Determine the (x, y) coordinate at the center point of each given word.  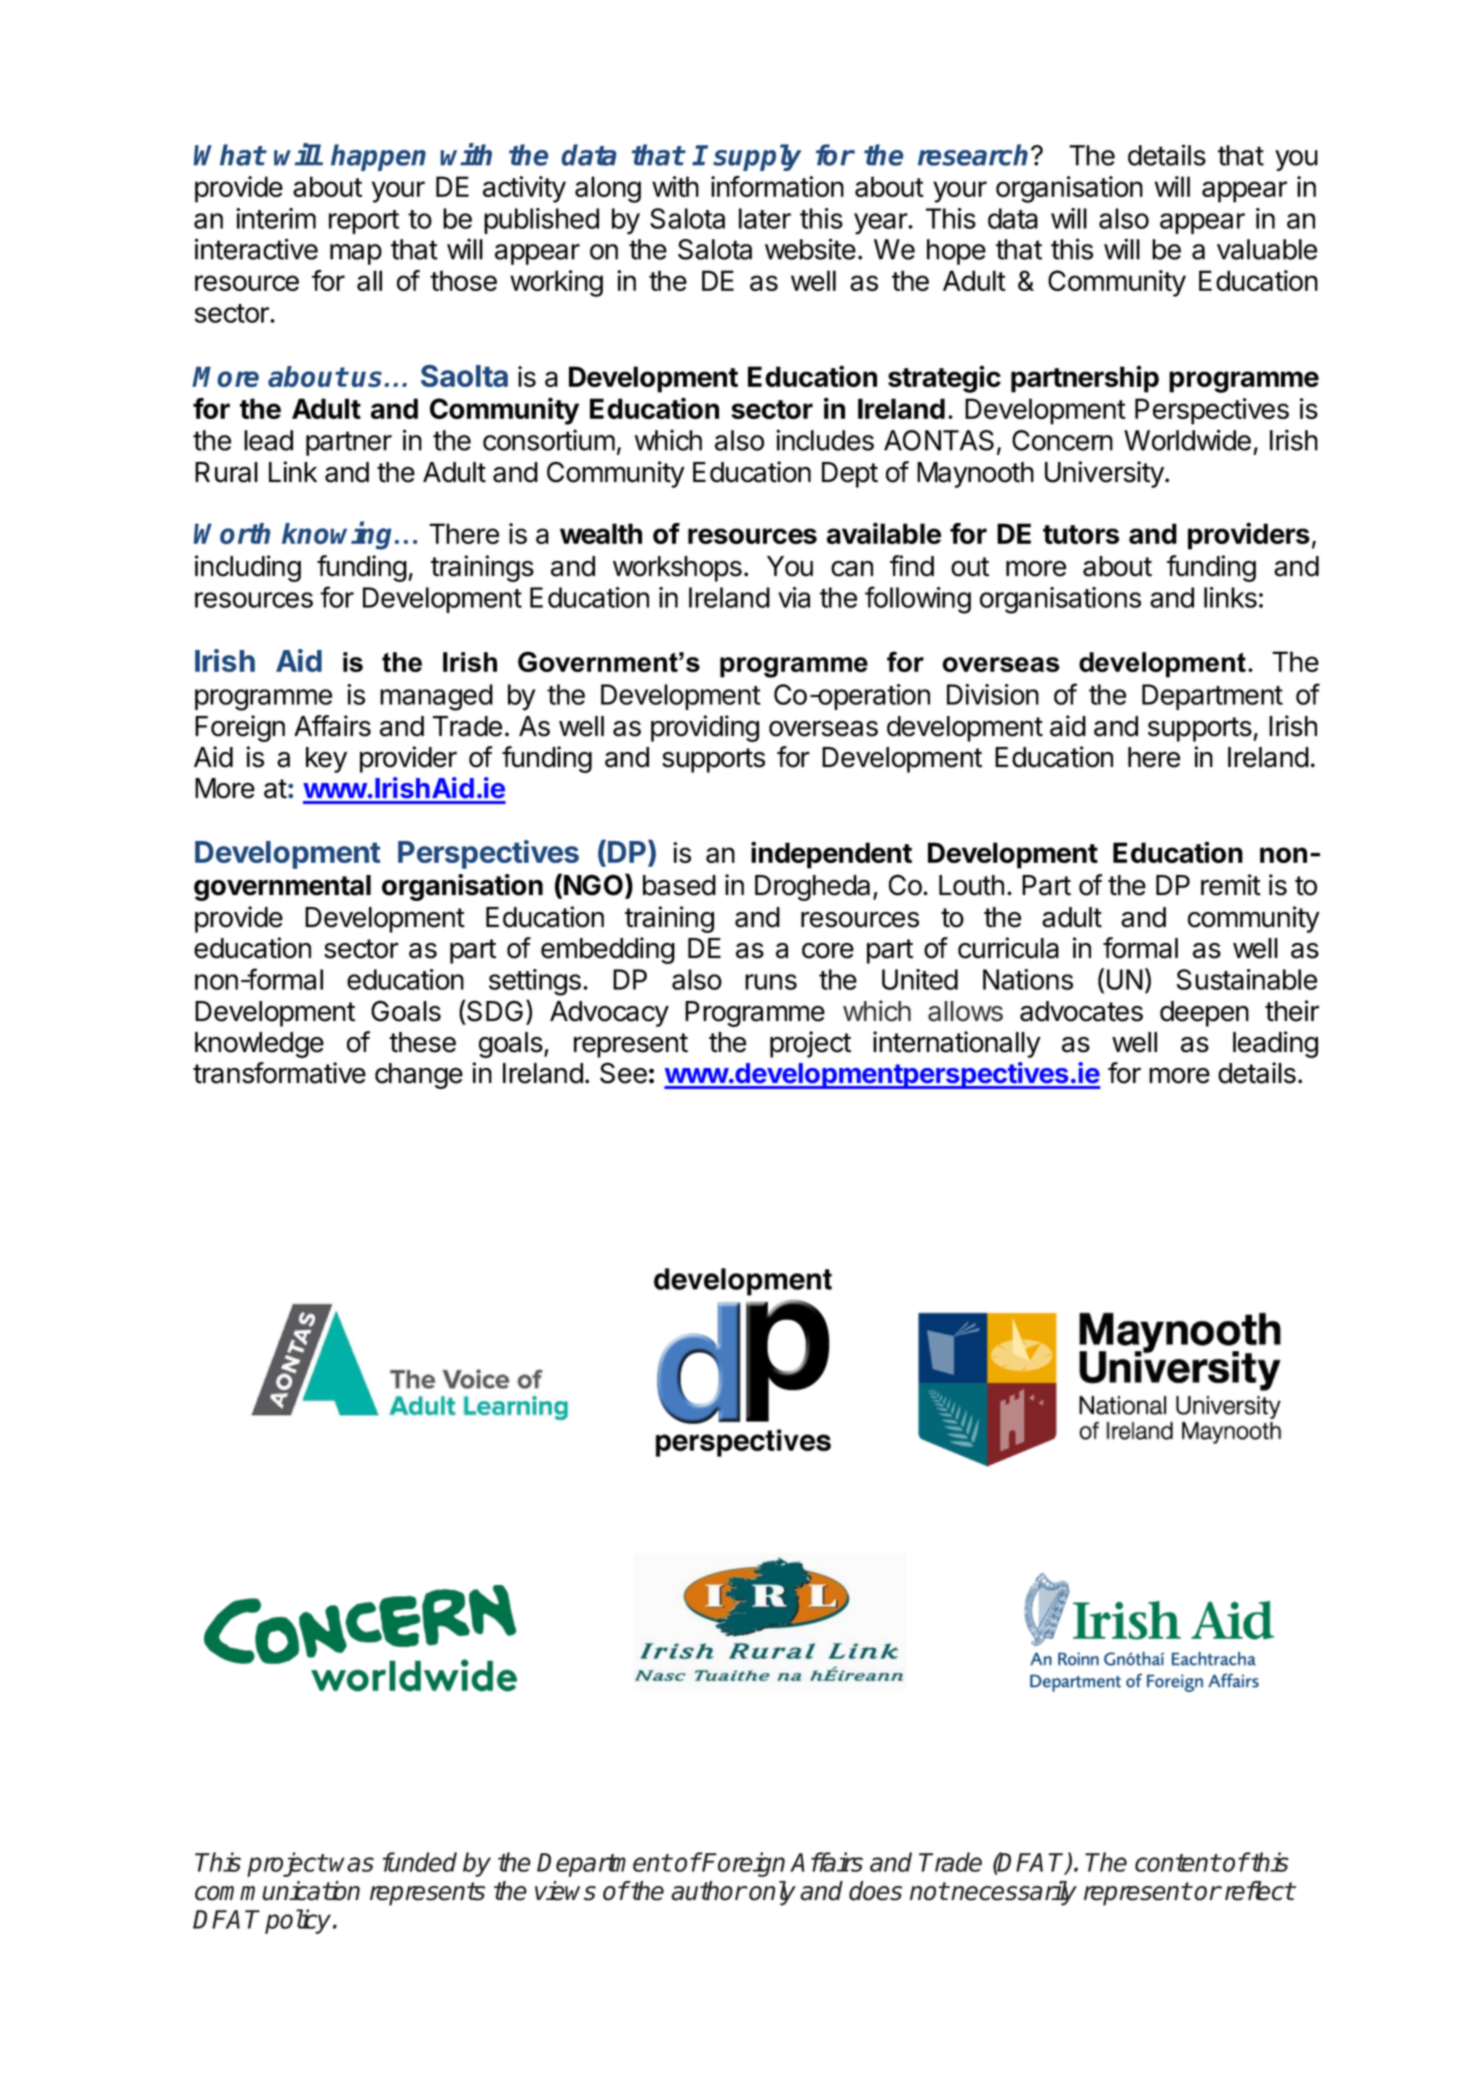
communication (277, 1891)
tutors (1081, 534)
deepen (1204, 1014)
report (364, 222)
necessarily (1014, 1893)
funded (420, 1862)
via (794, 597)
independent (831, 855)
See (623, 1073)
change (419, 1076)
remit (1231, 885)
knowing (339, 536)
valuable (1267, 249)
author (708, 1891)
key (326, 760)
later (765, 218)
